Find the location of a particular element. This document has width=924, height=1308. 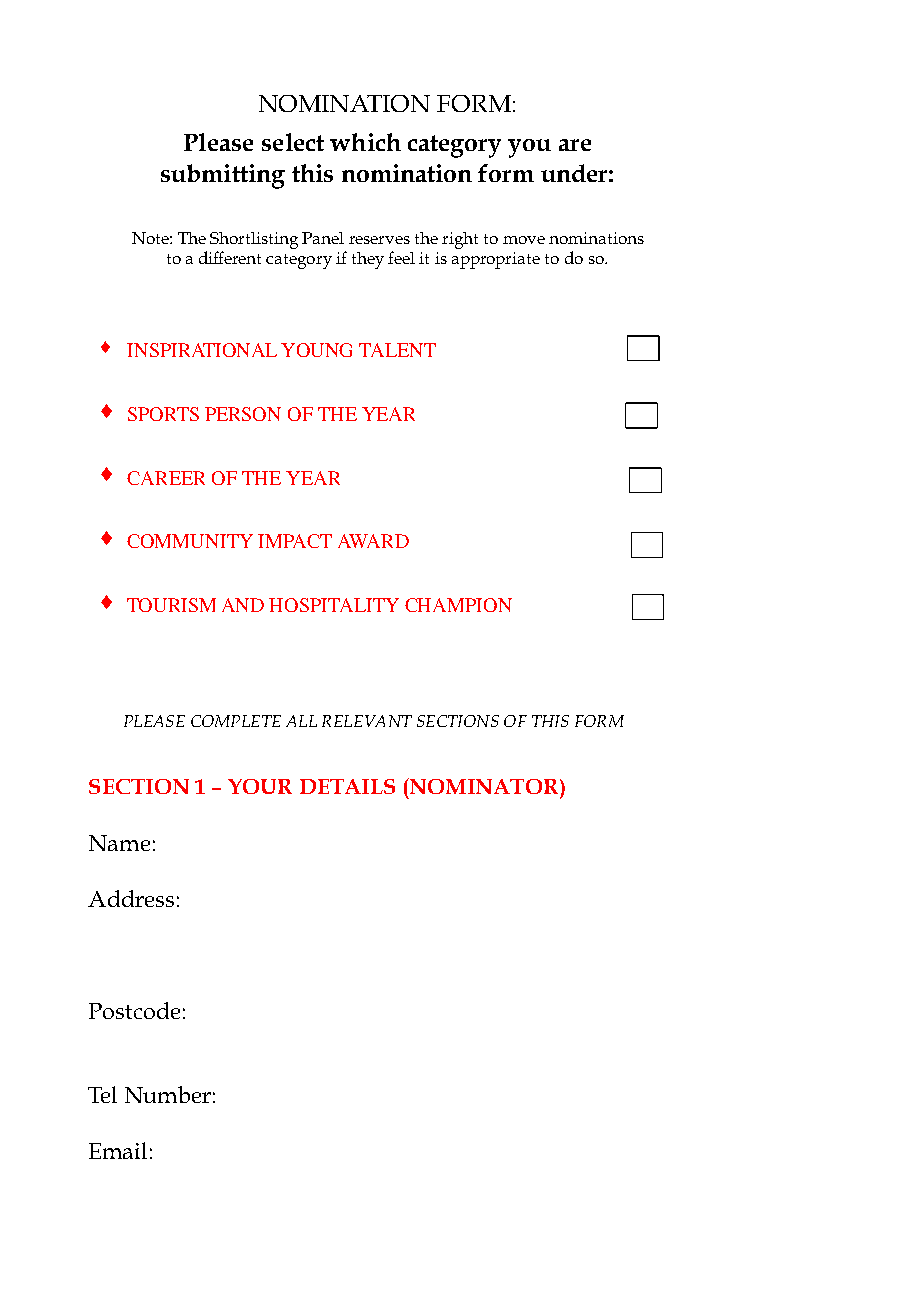

select is located at coordinates (293, 142).
